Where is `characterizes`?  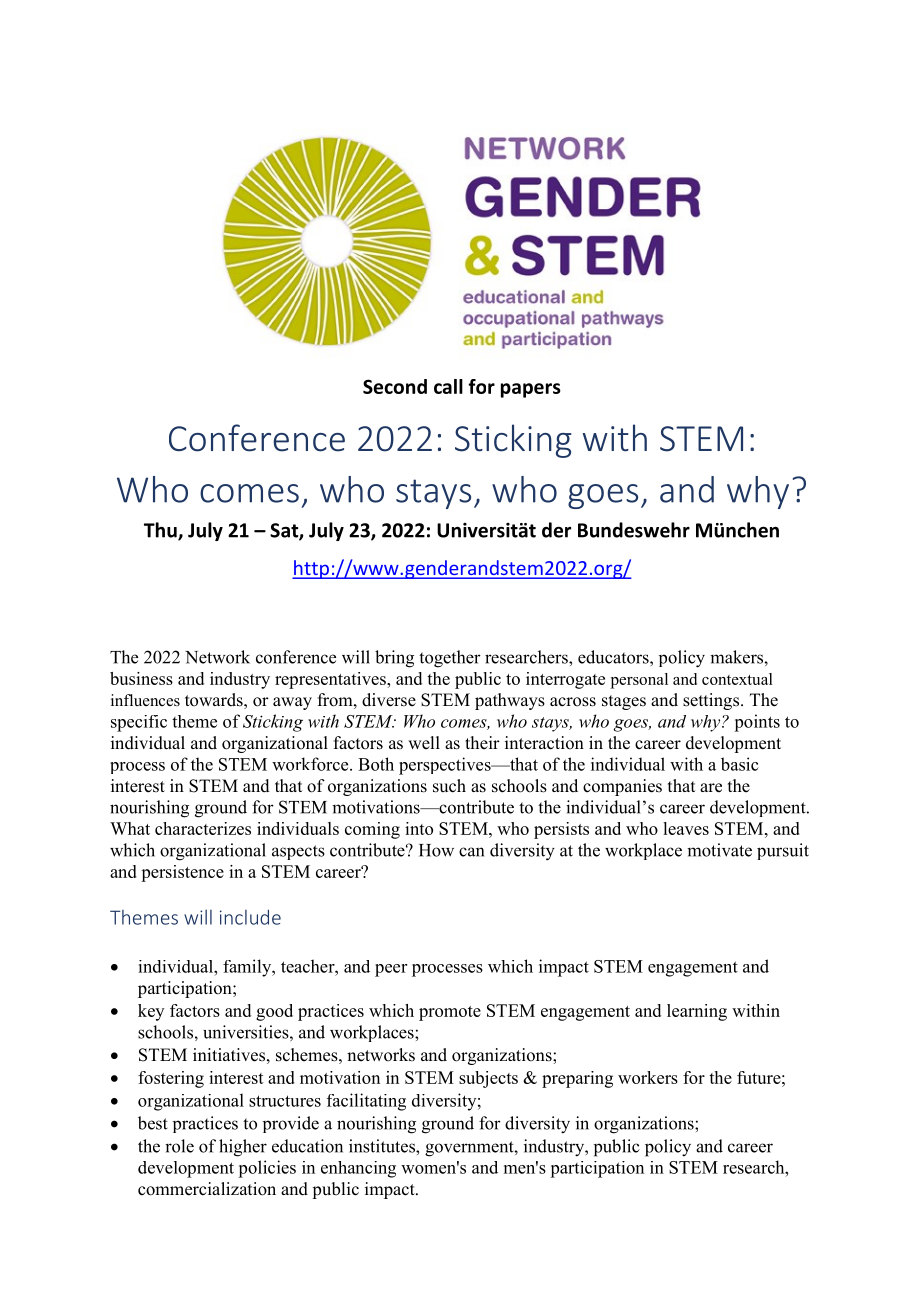
characterizes is located at coordinates (203, 828).
